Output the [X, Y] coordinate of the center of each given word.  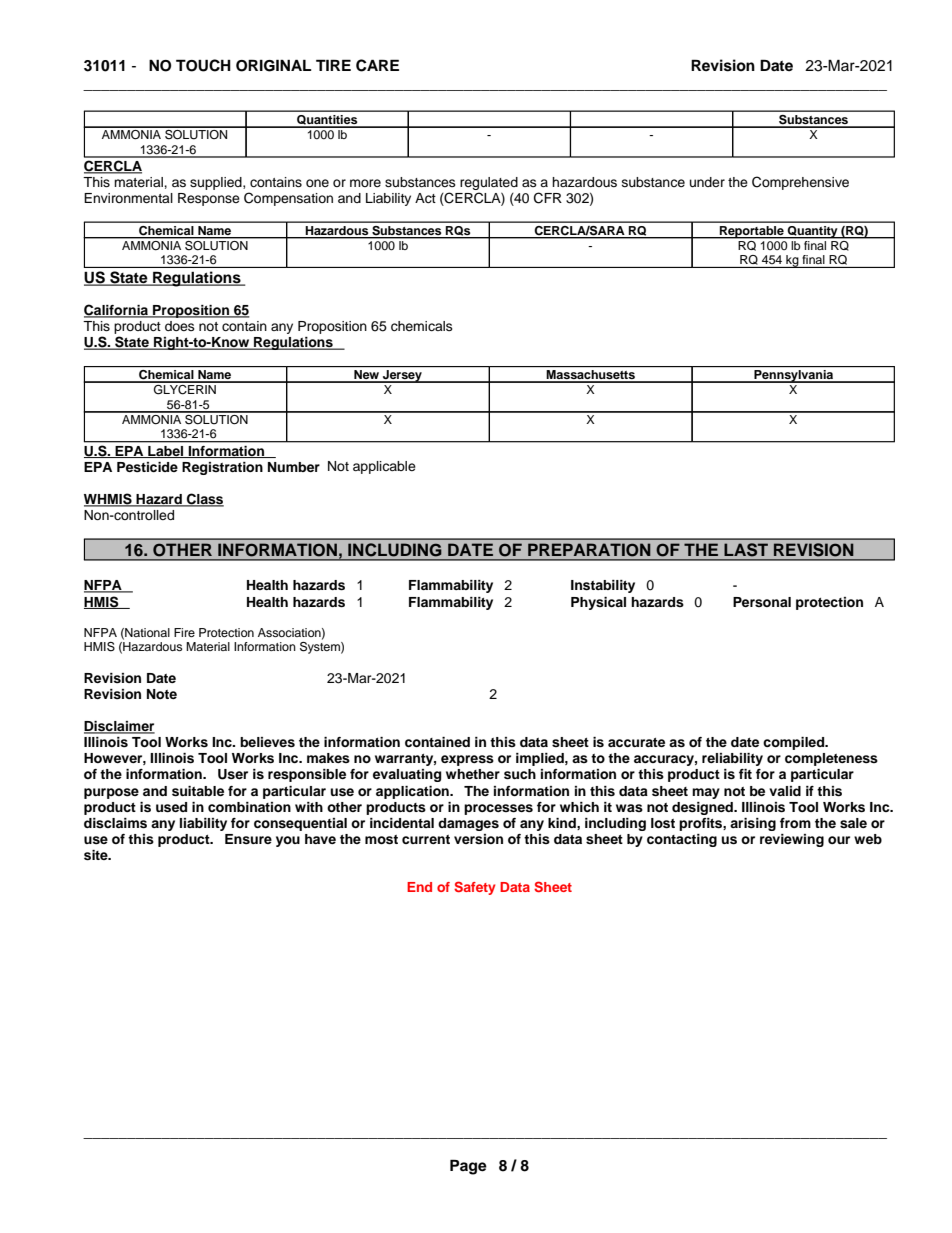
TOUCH [203, 65]
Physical [598, 603]
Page [468, 1167]
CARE [377, 65]
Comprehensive [800, 183]
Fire [184, 632]
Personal [762, 602]
